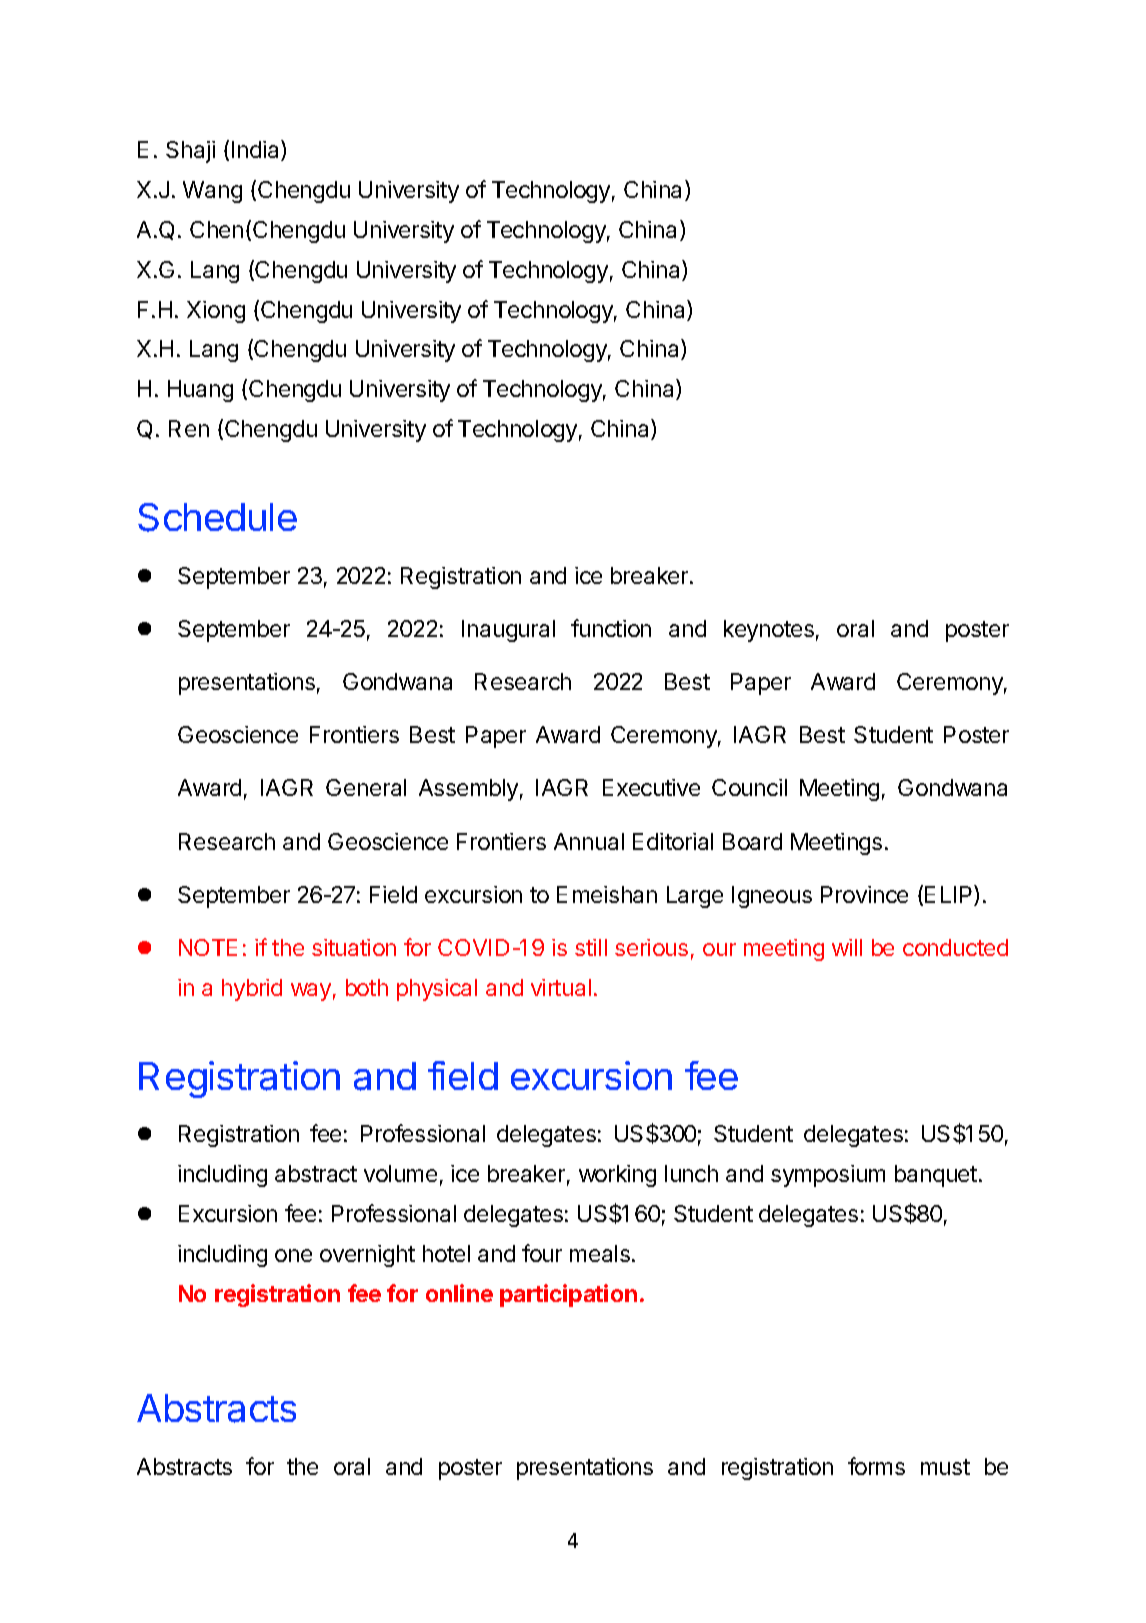 This screenshot has width=1146, height=1623. Describe the element at coordinates (749, 787) in the screenshot. I see `Council` at that location.
